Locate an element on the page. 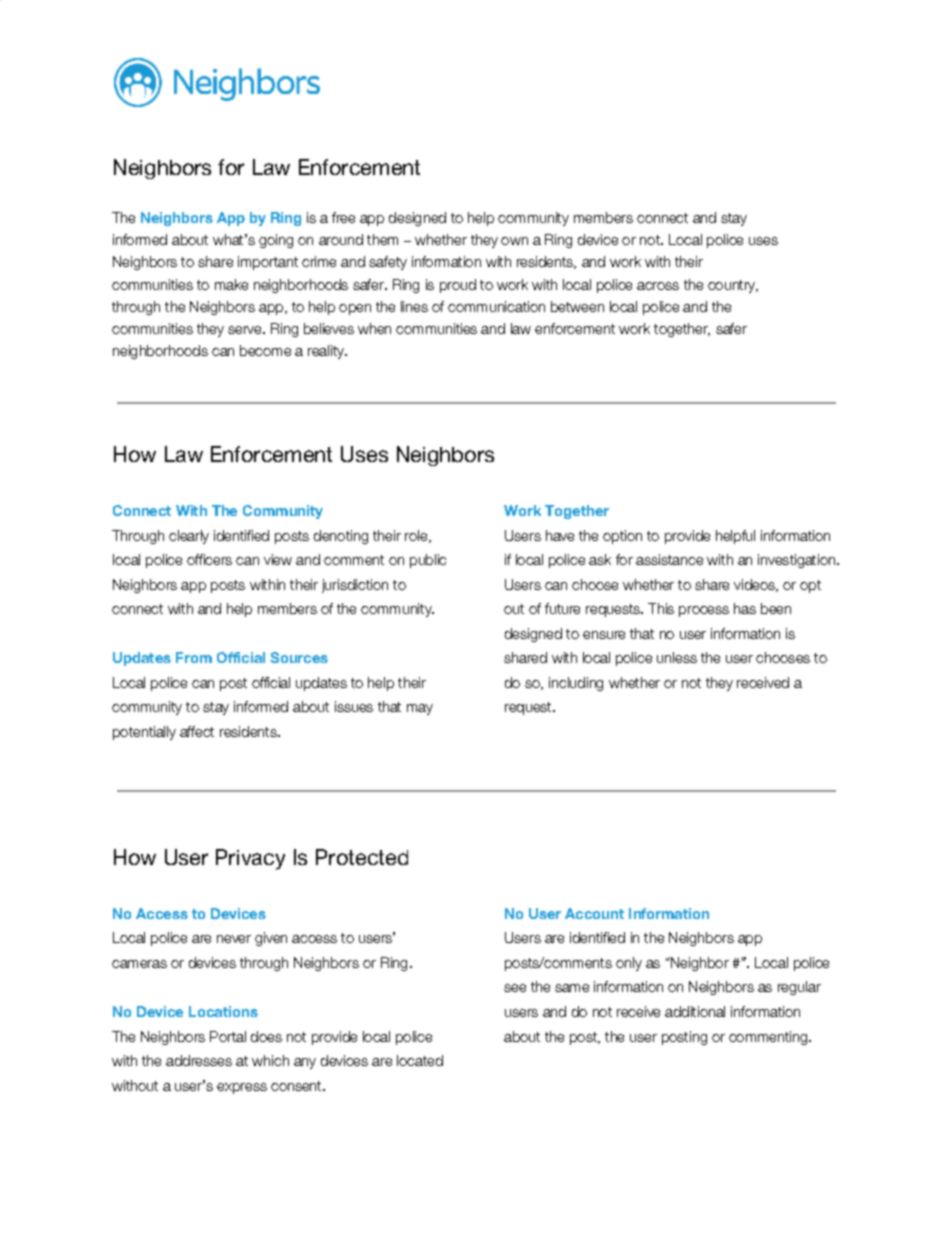 This document has width=952, height=1233. role is located at coordinates (417, 536).
